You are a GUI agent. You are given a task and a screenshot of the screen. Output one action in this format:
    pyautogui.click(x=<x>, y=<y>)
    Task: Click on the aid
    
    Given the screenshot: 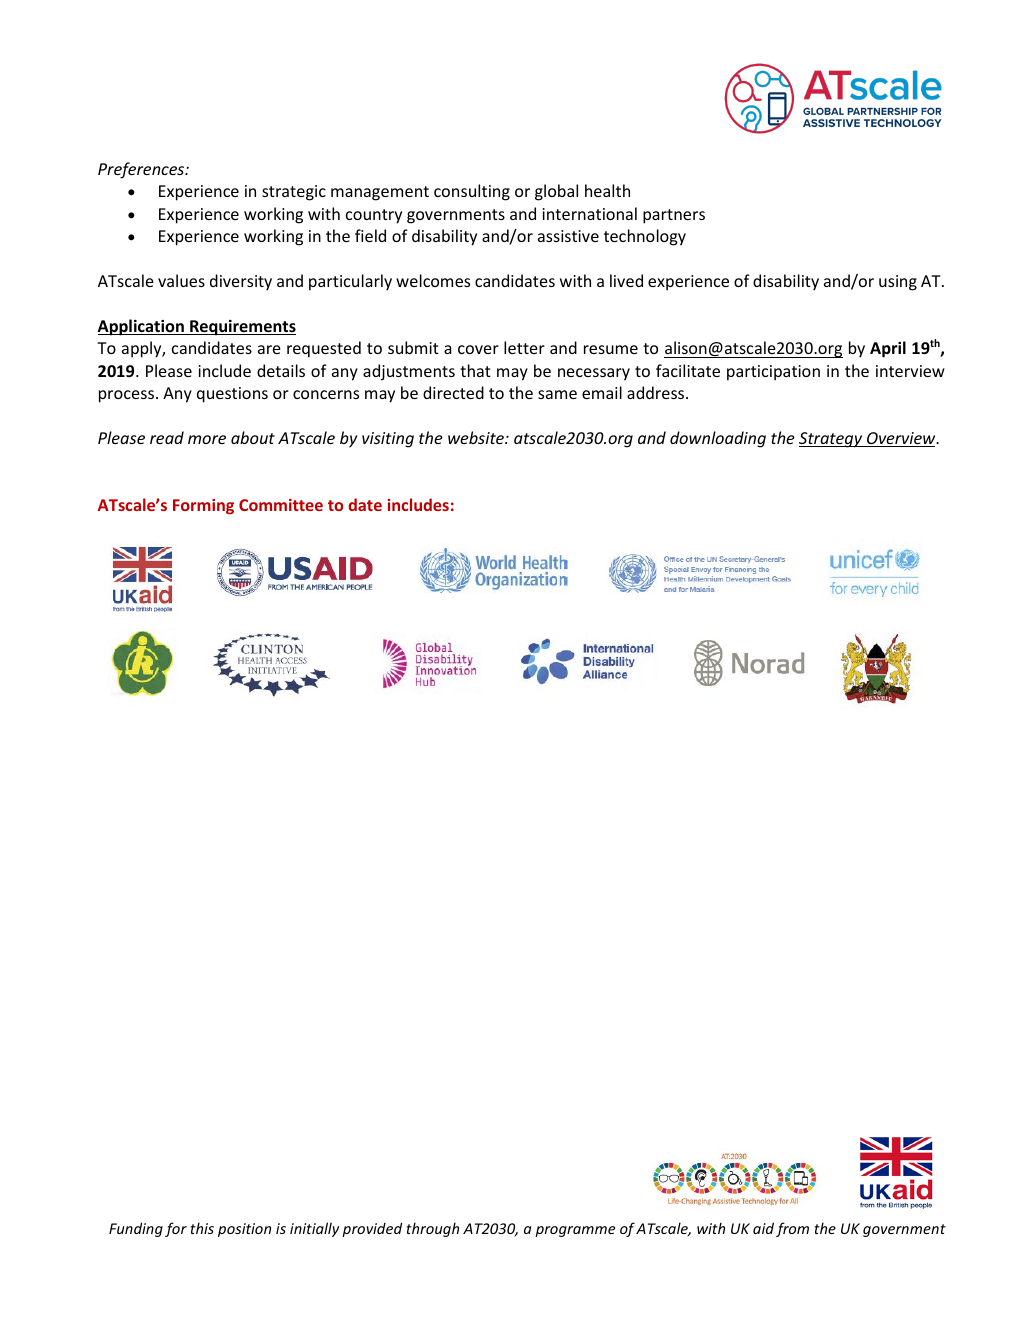 What is the action you would take?
    pyautogui.click(x=763, y=1228)
